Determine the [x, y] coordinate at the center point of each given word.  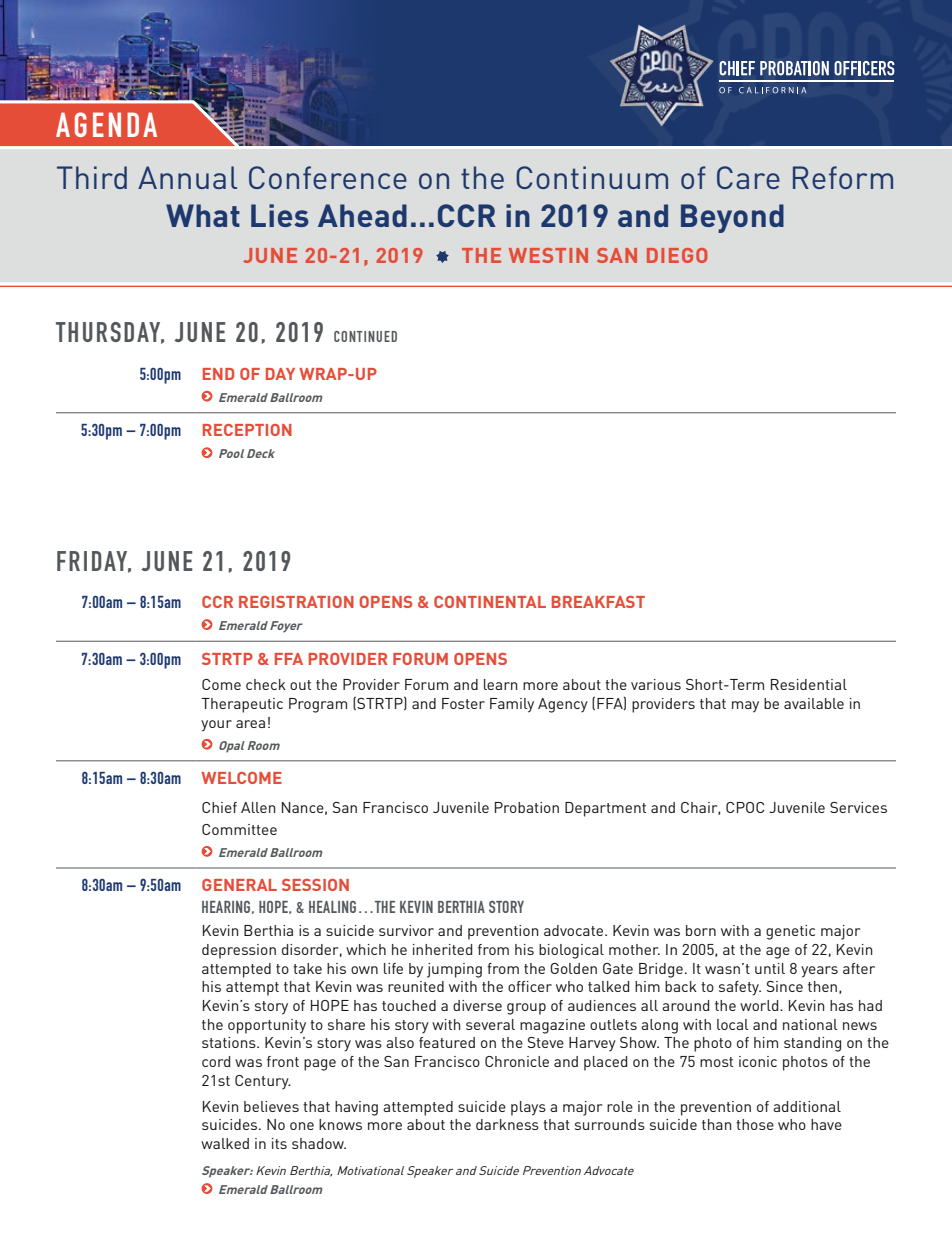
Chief [219, 807]
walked [225, 1143]
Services [858, 807]
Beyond [732, 218]
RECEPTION [247, 430]
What [203, 215]
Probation [527, 807]
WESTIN [548, 255]
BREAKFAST [598, 602]
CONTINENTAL [490, 602]
